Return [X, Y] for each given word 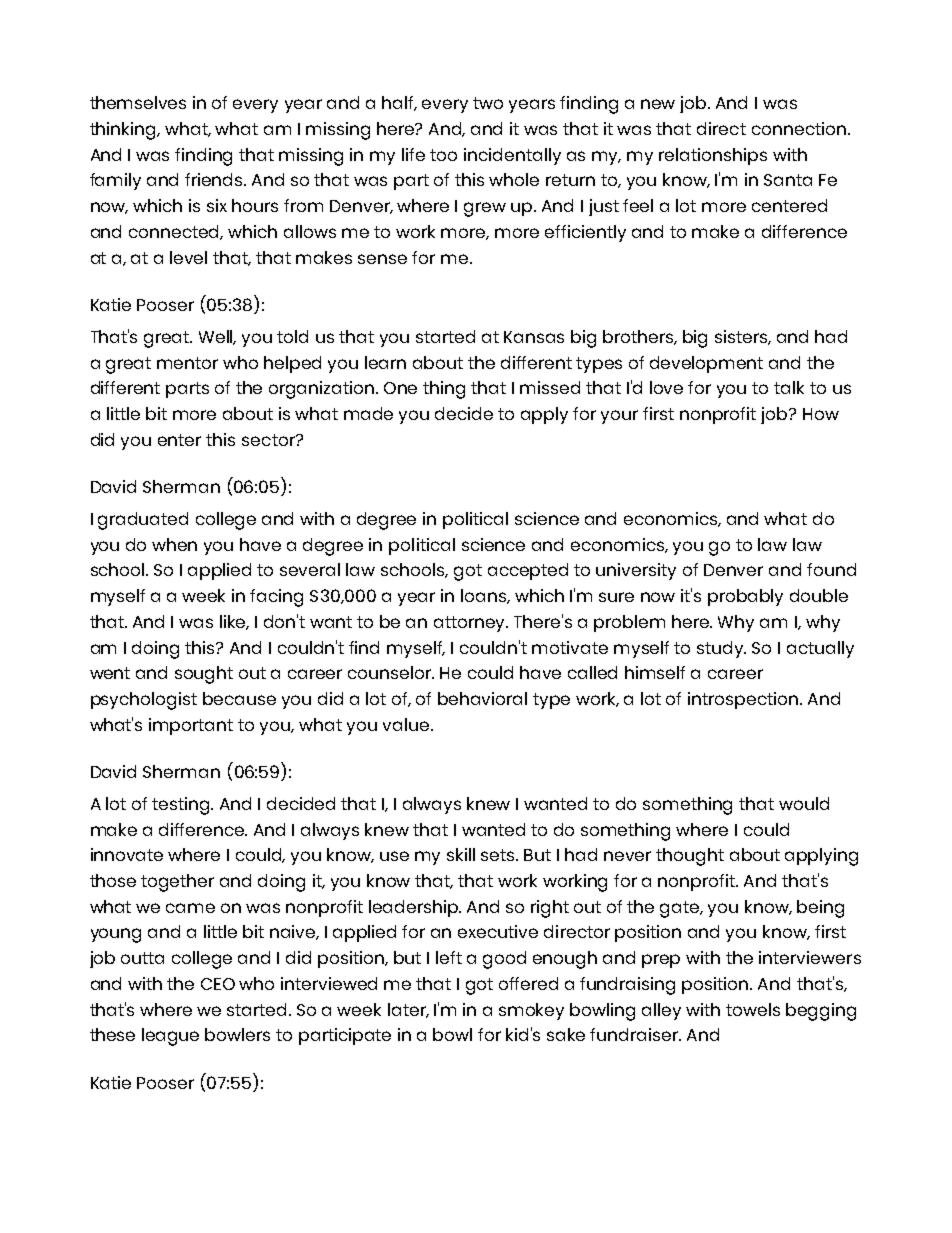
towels [753, 1009]
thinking [124, 131]
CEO [218, 984]
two [488, 103]
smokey [531, 1011]
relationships [713, 156]
